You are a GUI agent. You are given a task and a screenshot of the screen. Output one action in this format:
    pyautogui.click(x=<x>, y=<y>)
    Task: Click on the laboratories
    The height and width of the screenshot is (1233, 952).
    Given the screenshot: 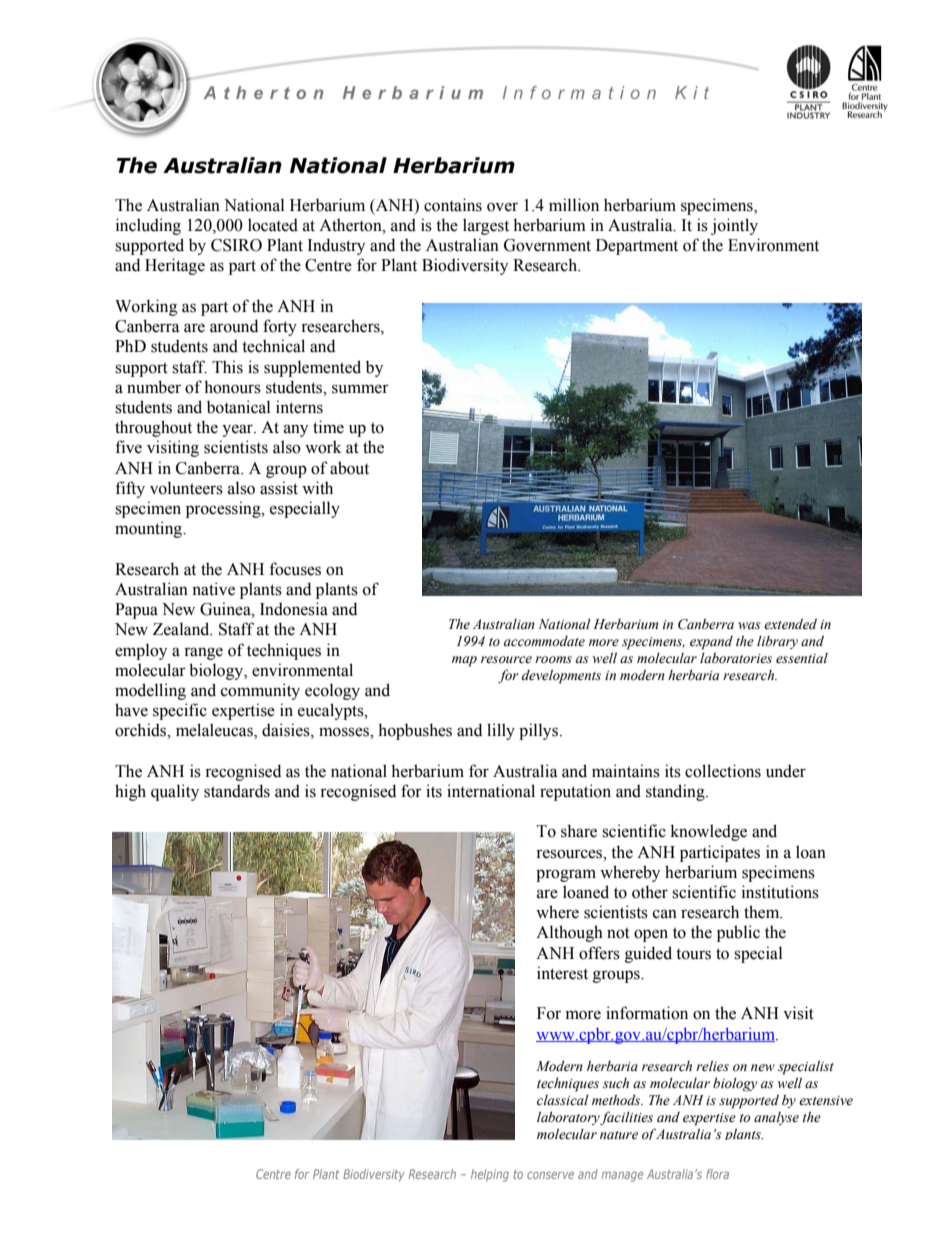 What is the action you would take?
    pyautogui.click(x=736, y=658)
